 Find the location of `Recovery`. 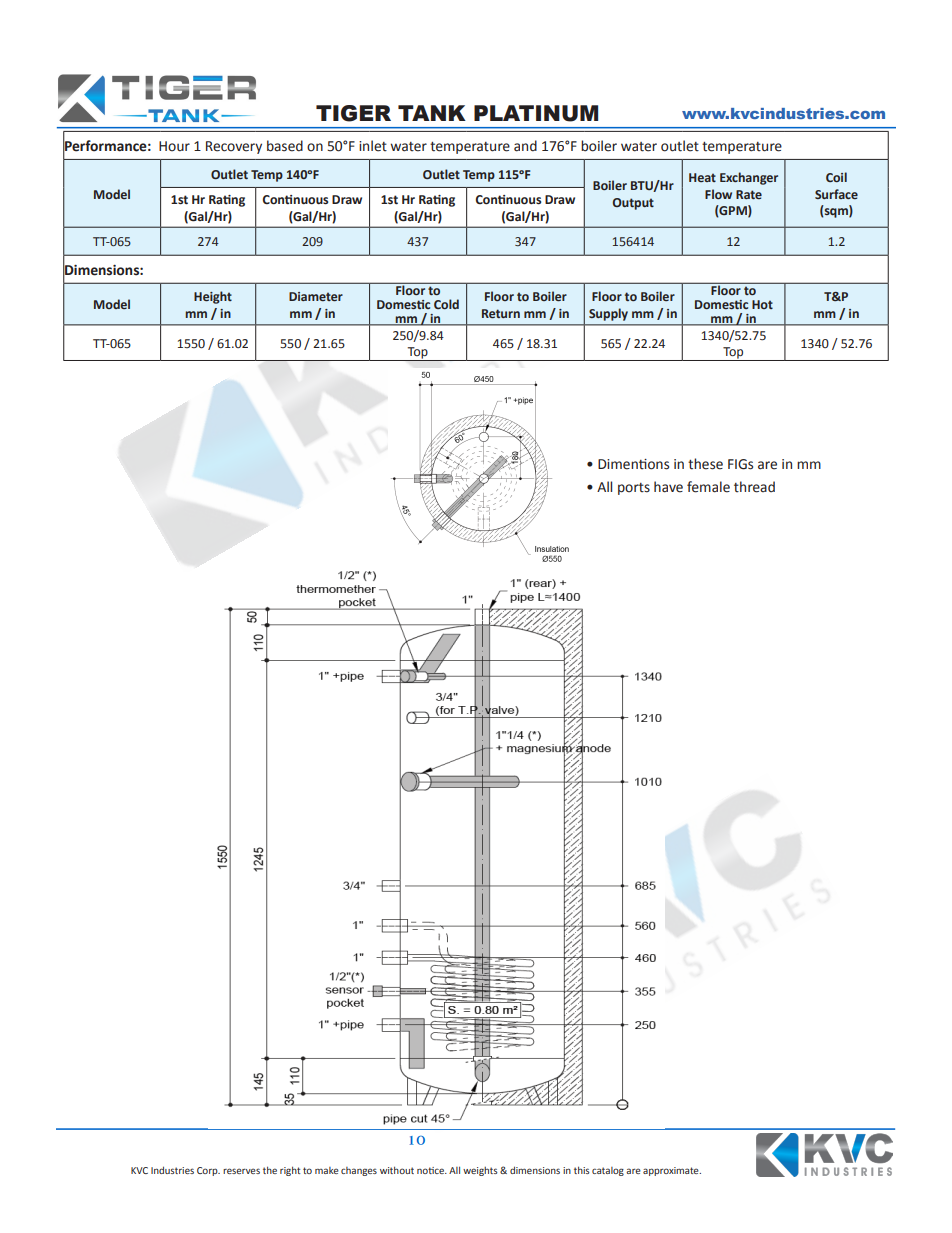

Recovery is located at coordinates (234, 147).
